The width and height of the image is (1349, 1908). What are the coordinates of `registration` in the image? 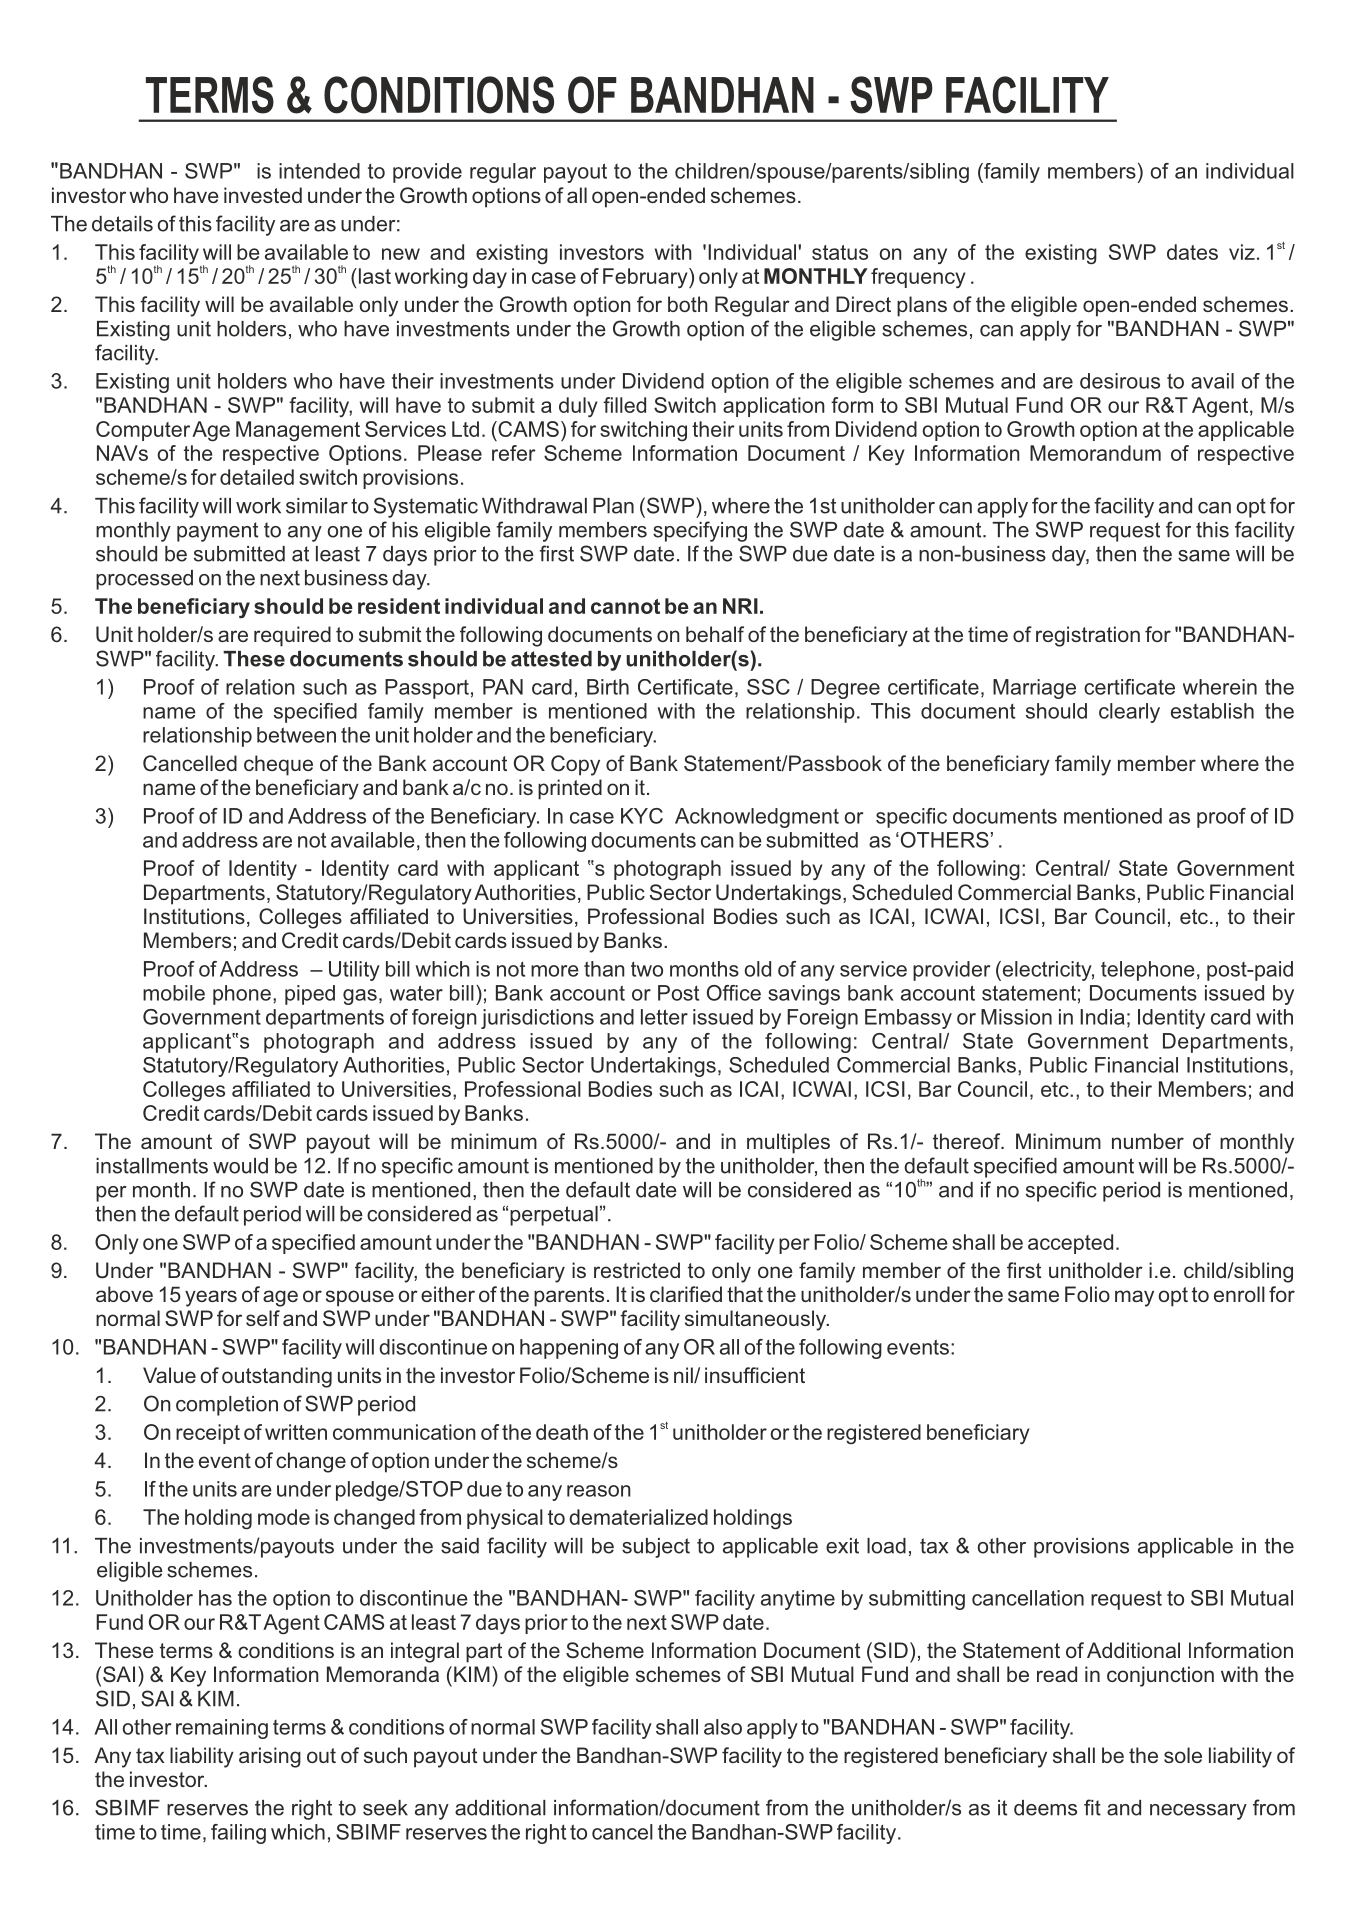 It's located at (1088, 636).
